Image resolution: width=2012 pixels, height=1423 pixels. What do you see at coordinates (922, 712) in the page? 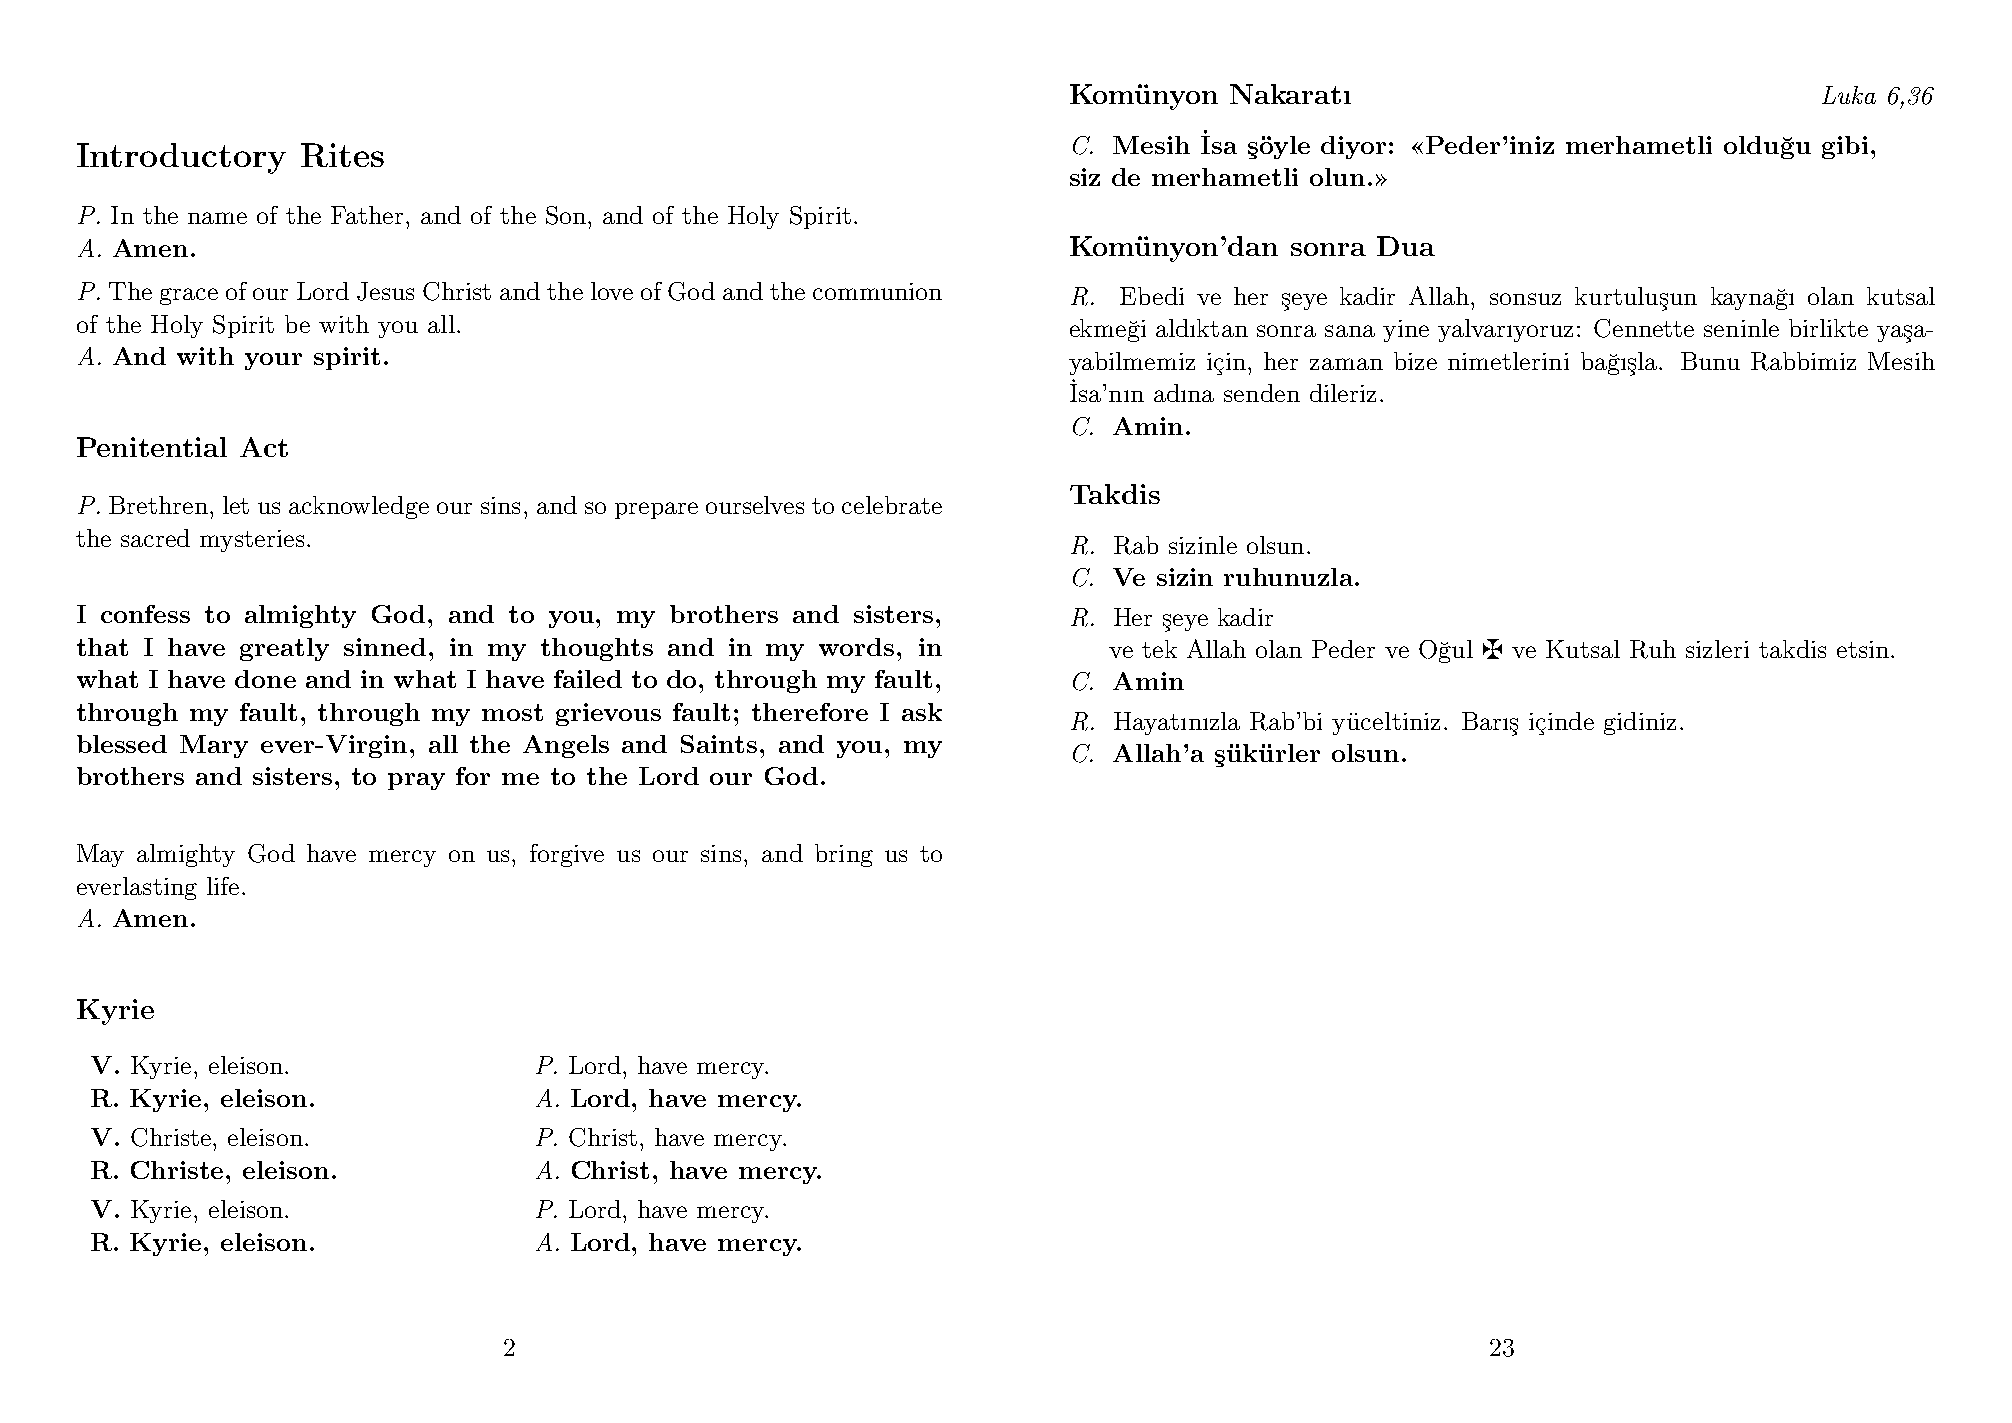
I see `ask` at bounding box center [922, 712].
